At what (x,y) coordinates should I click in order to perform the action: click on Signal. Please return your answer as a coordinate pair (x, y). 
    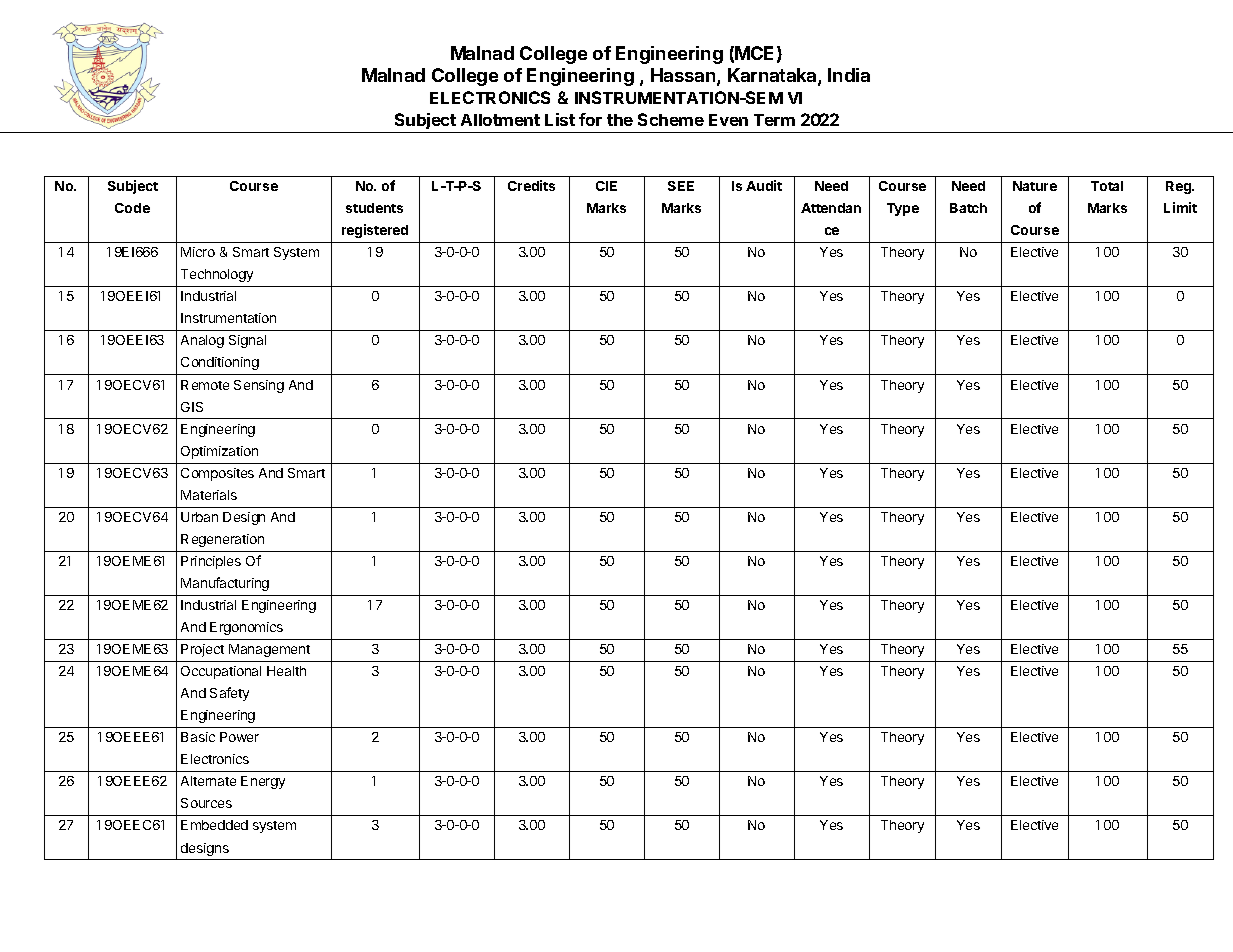
    Looking at the image, I should click on (247, 341).
